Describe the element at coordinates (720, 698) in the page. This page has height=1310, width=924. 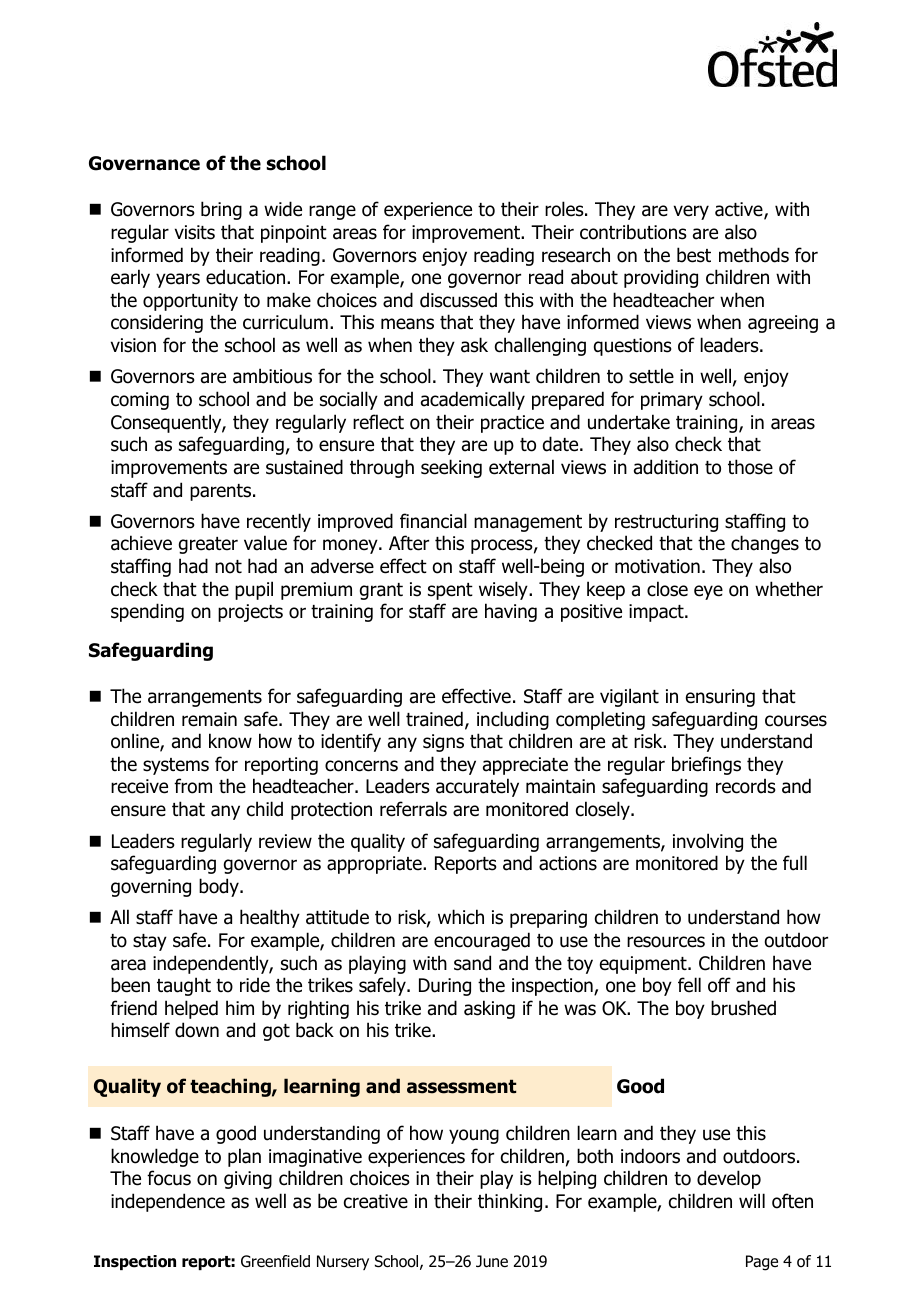
I see `ensuring` at that location.
